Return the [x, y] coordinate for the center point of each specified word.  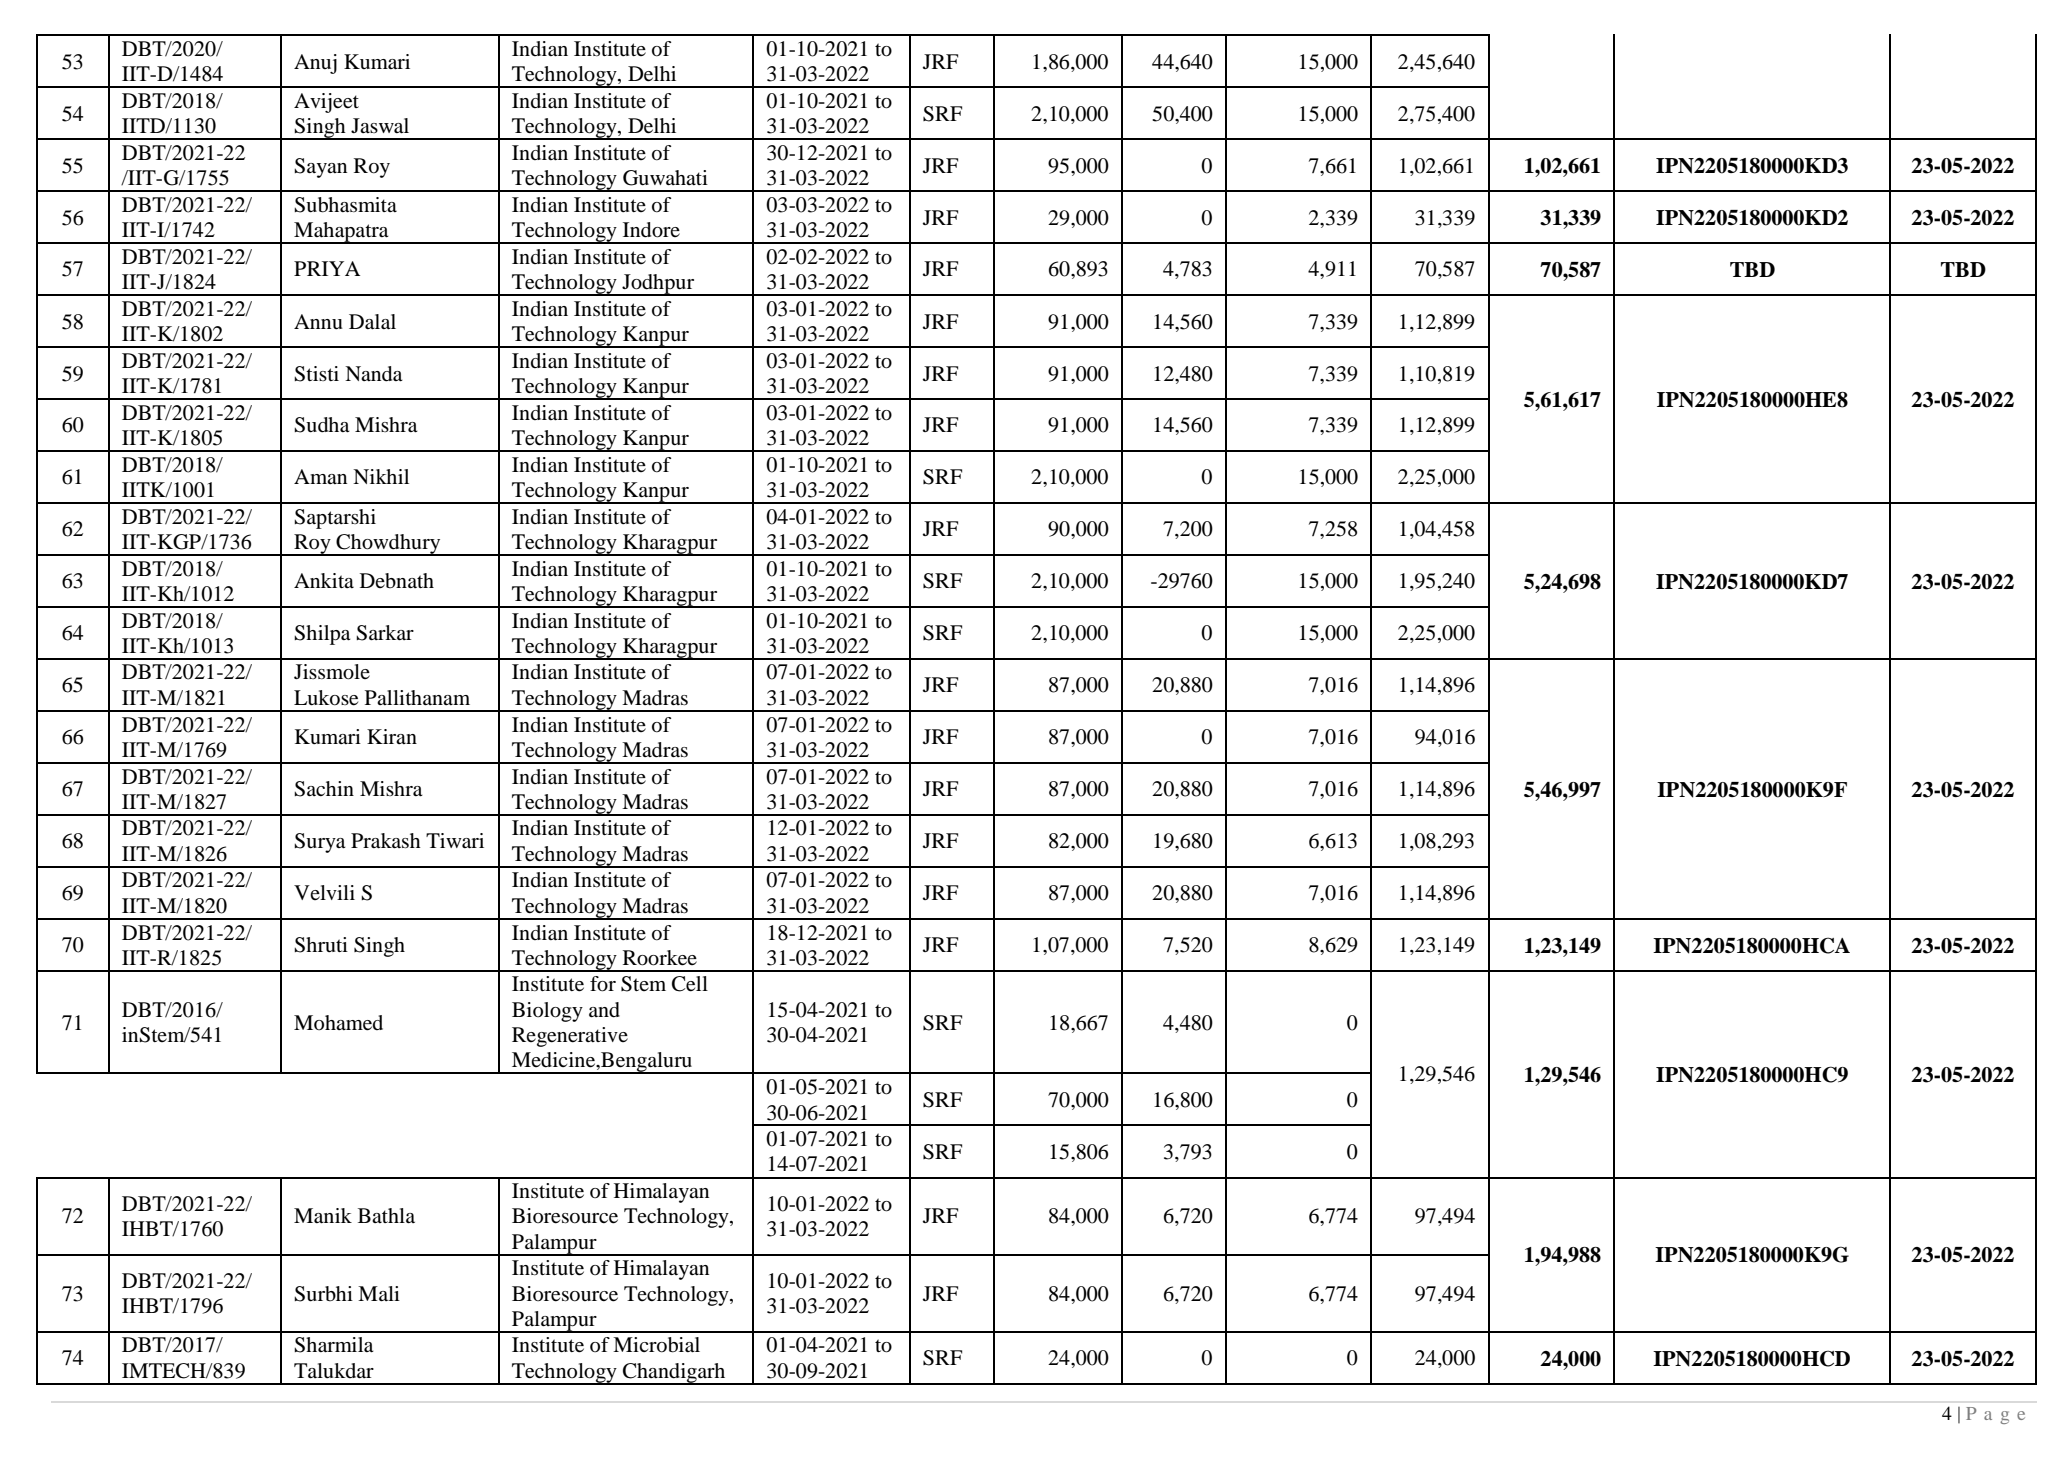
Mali [379, 1293]
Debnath [397, 581]
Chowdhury [388, 545]
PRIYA [327, 268]
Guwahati [665, 178]
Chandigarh [674, 1374]
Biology [547, 1012]
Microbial [656, 1345]
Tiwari [455, 841]
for [603, 984]
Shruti [321, 945]
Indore [651, 230]
